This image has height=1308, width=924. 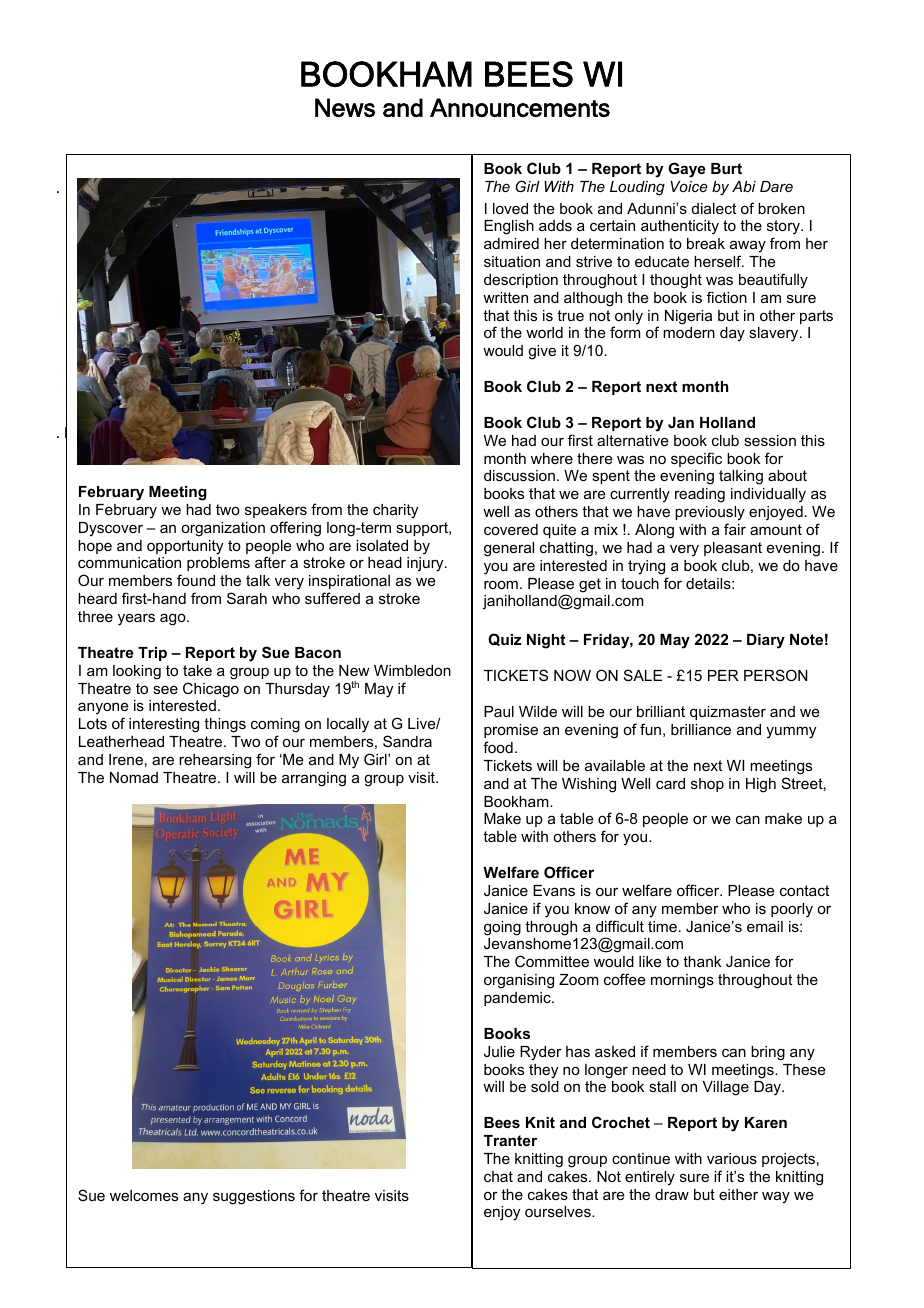 What do you see at coordinates (144, 1195) in the image?
I see `welcomes` at bounding box center [144, 1195].
